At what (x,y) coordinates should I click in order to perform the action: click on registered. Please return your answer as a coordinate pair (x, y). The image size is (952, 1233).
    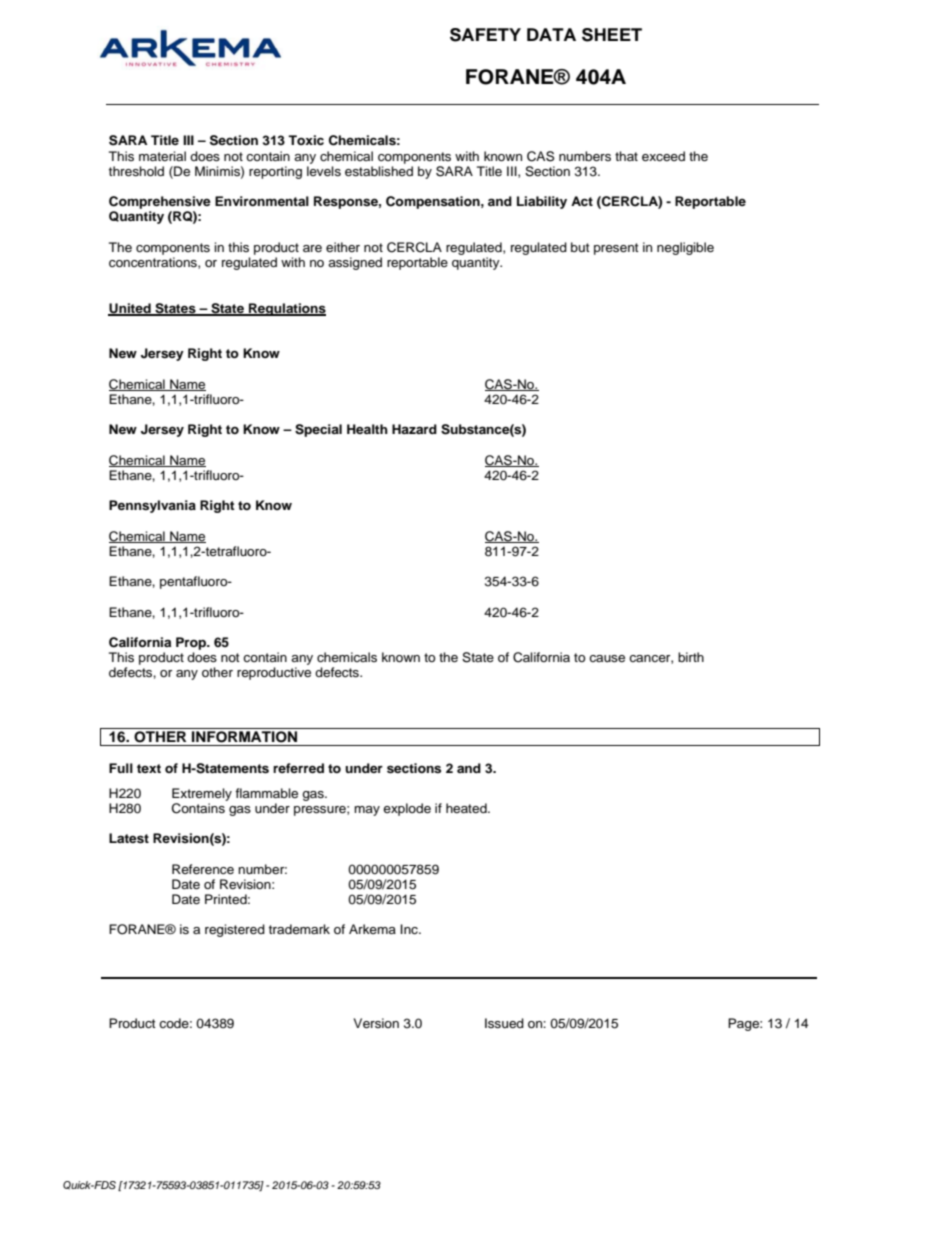
    Looking at the image, I should click on (235, 930).
